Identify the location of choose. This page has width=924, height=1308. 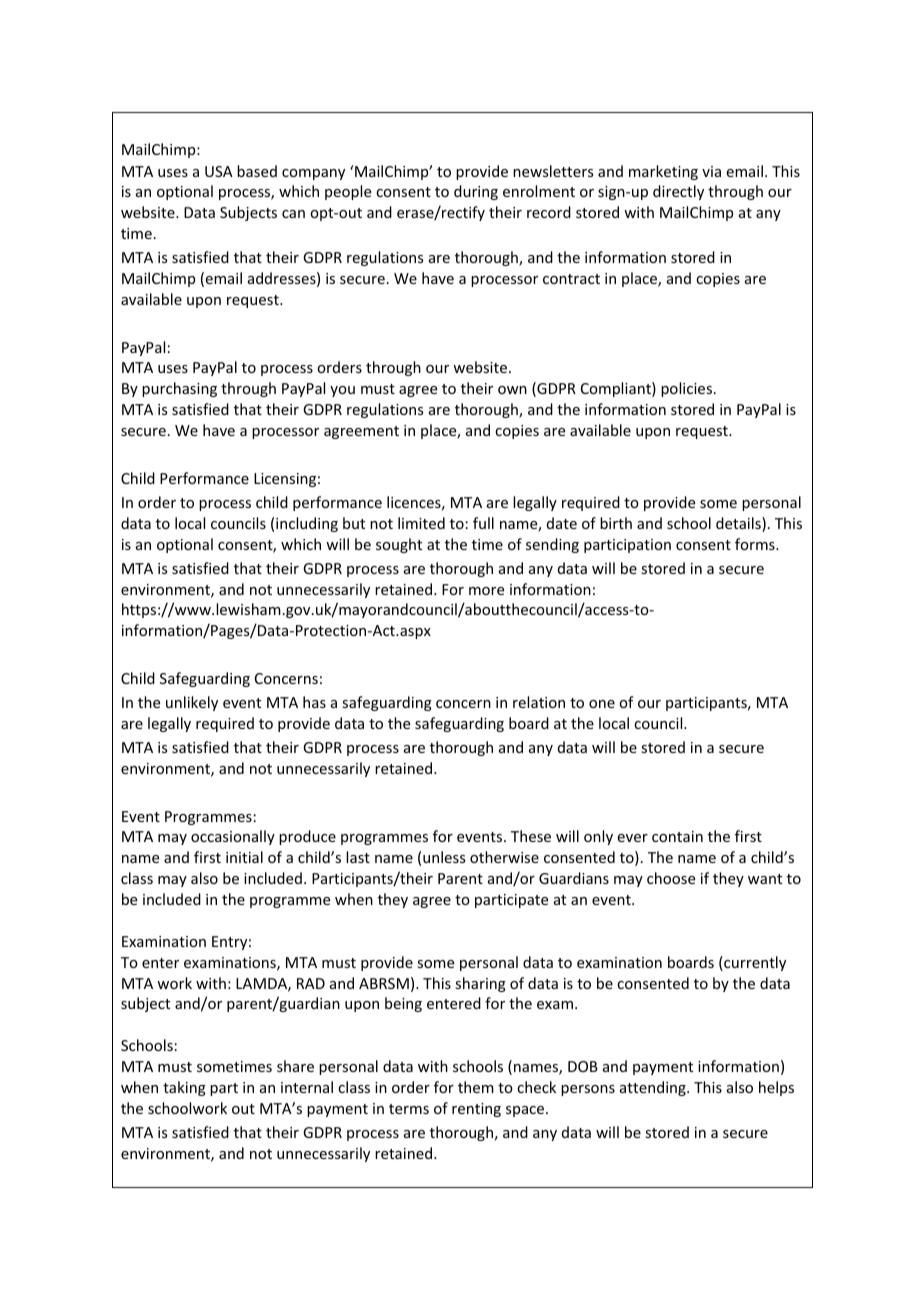
(671, 878).
